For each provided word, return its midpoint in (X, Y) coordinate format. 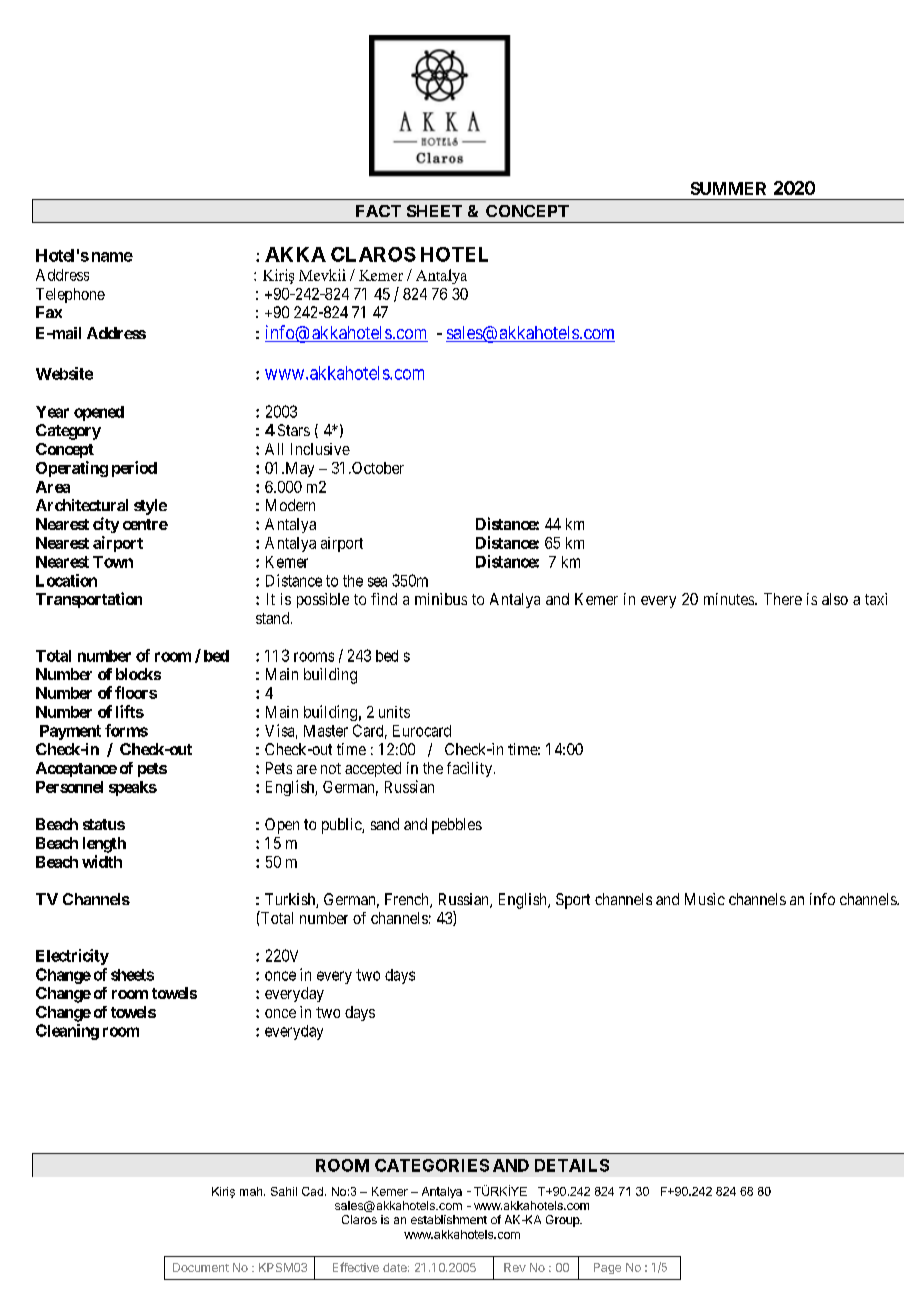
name (112, 257)
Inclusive (320, 449)
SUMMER (728, 188)
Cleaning (67, 1032)
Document (201, 1267)
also (835, 599)
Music (705, 899)
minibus (441, 599)
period (134, 469)
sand (385, 824)
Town (113, 562)
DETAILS (572, 1165)
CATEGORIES (432, 1165)
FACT (378, 211)
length (104, 845)
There (783, 599)
